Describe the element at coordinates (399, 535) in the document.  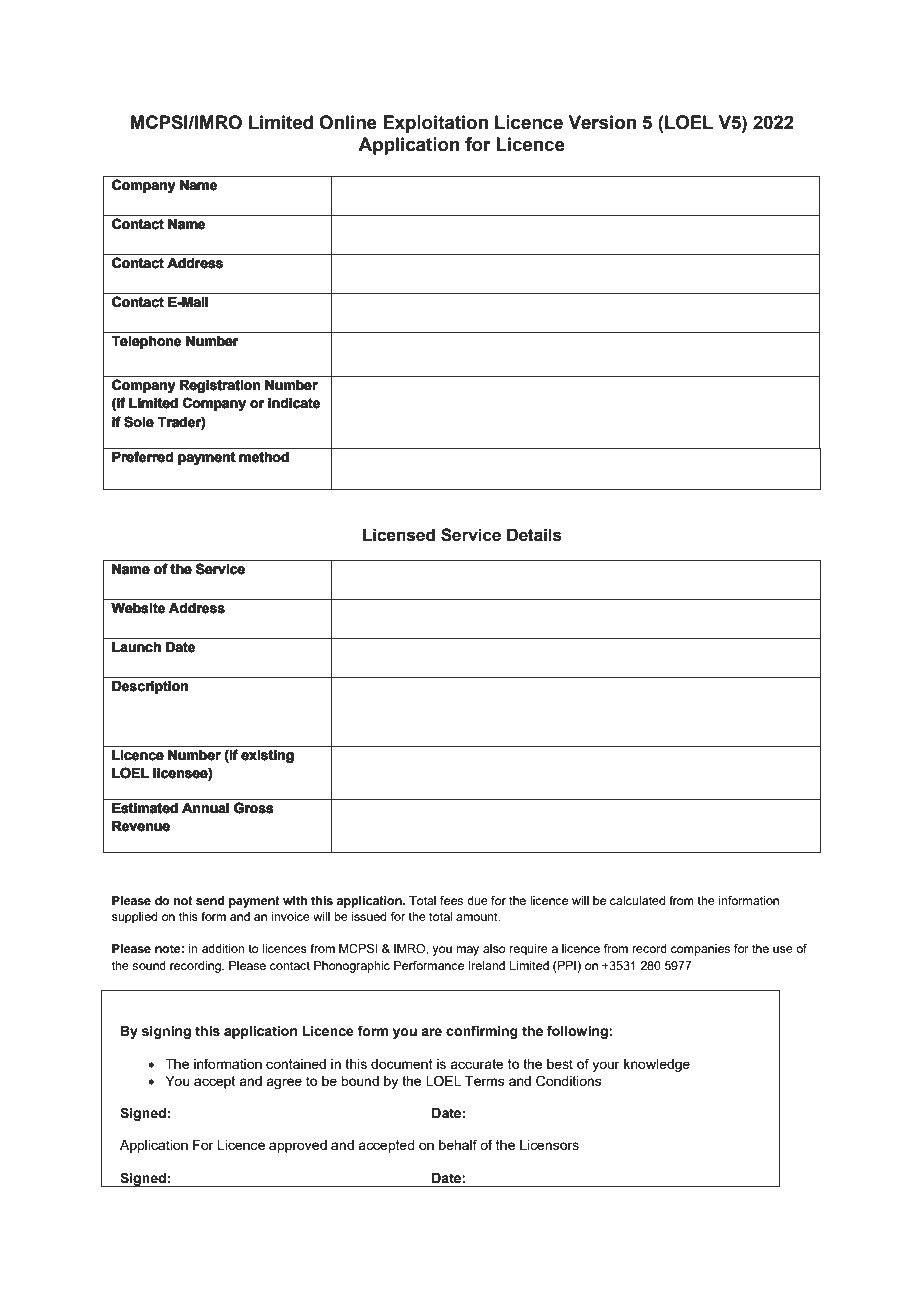
I see `Licensed` at that location.
